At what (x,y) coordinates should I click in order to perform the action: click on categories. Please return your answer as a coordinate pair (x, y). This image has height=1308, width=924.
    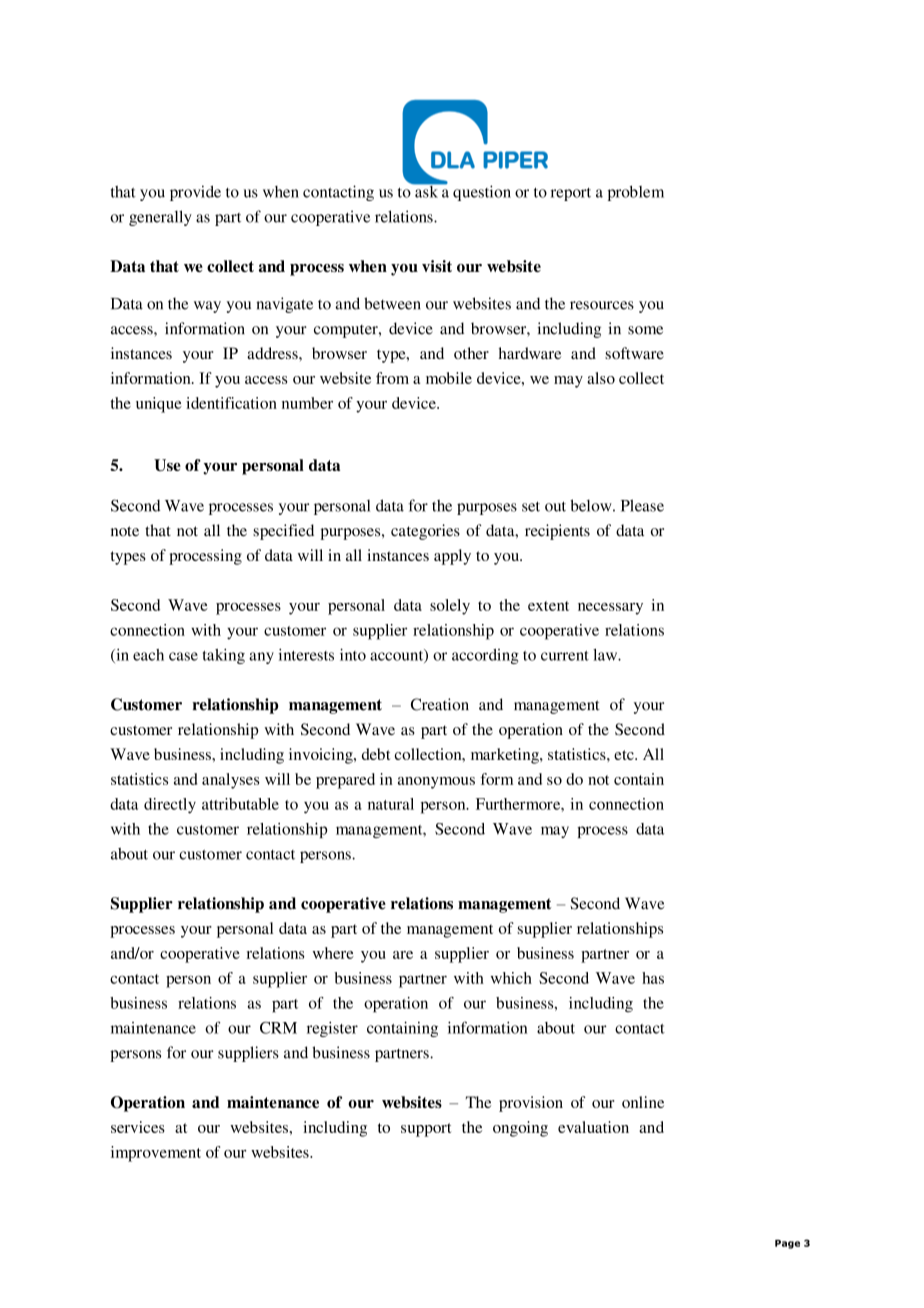
    Looking at the image, I should click on (425, 532).
